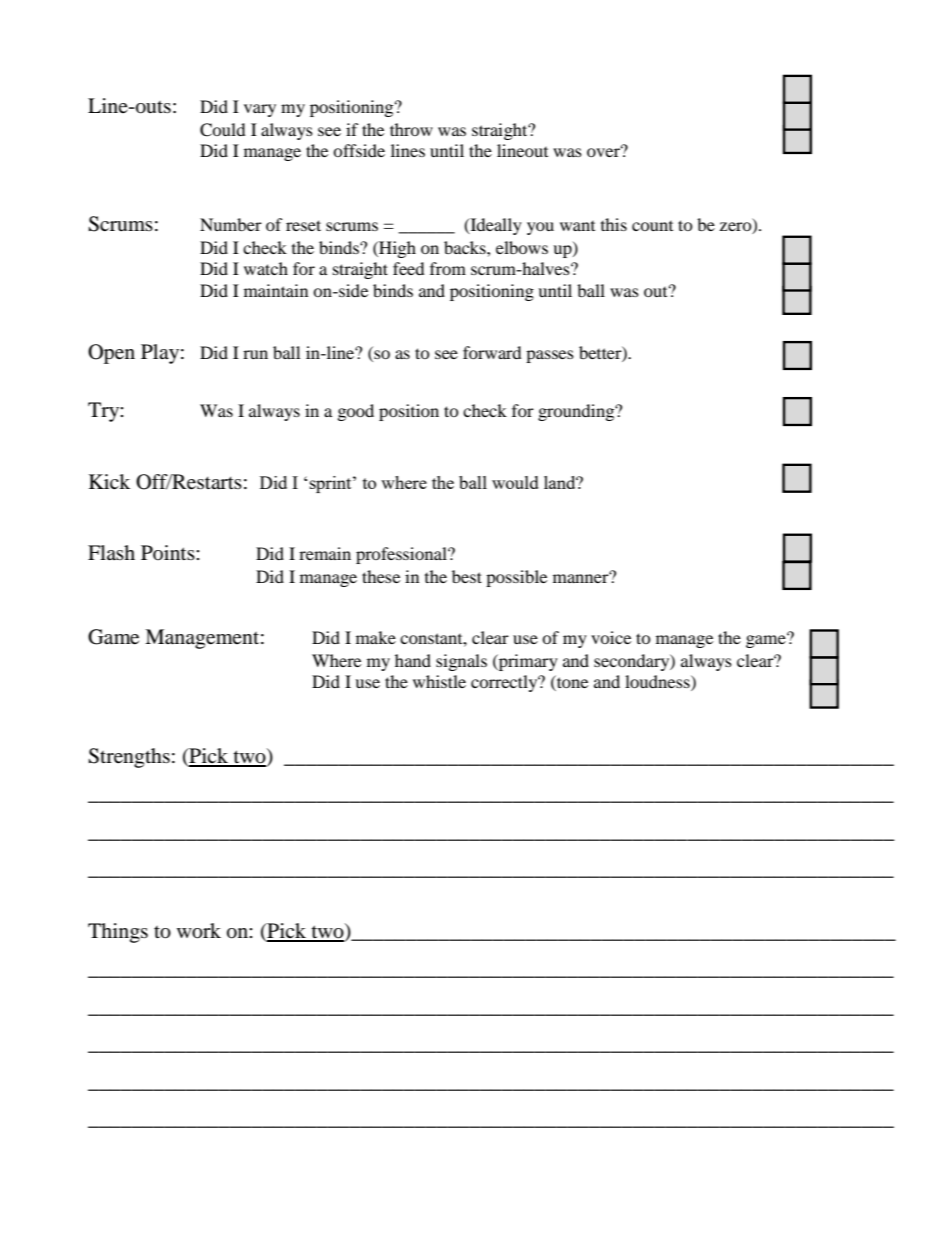 The image size is (952, 1233). What do you see at coordinates (411, 129) in the document?
I see `throw` at bounding box center [411, 129].
